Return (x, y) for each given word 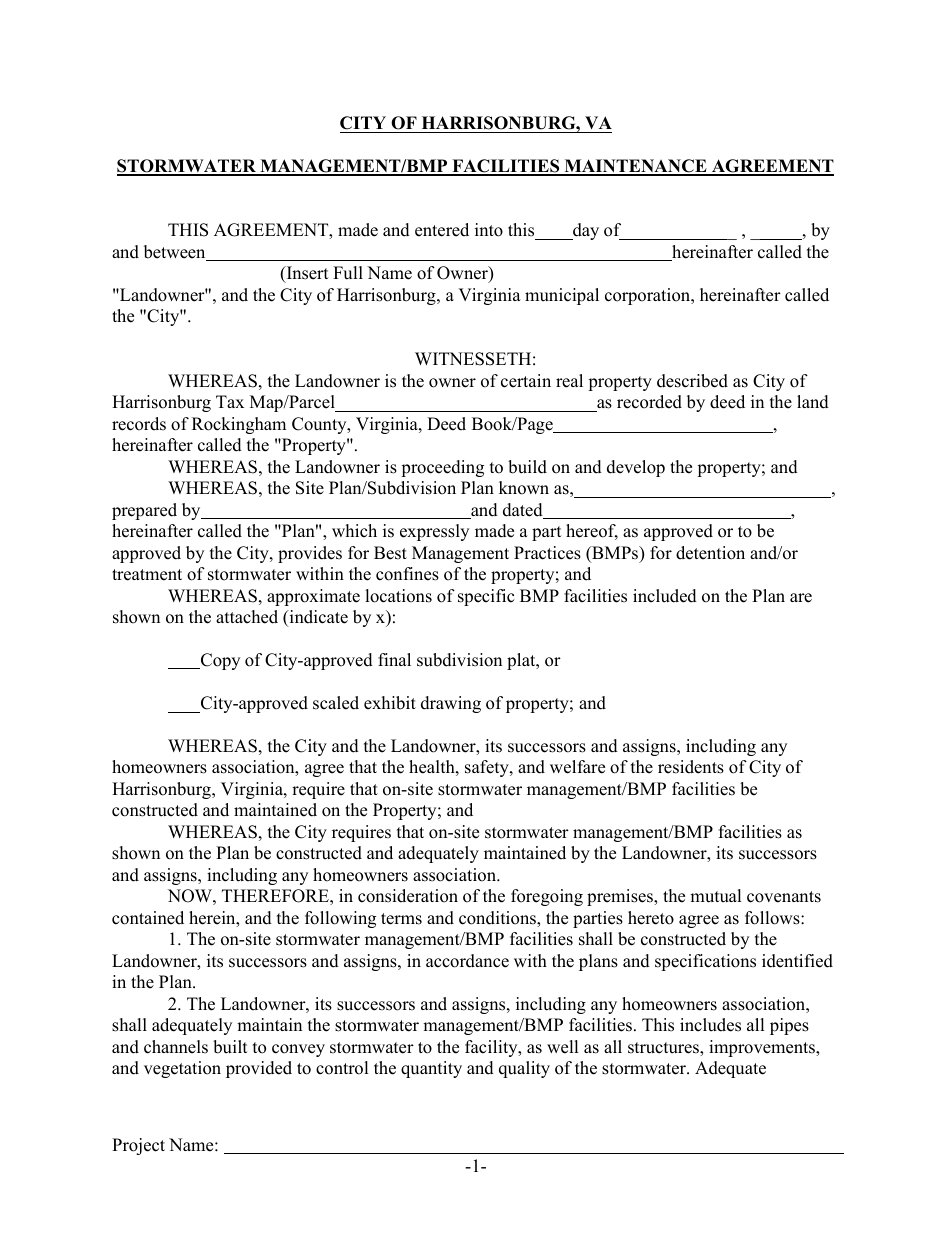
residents (691, 767)
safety (488, 768)
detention (710, 553)
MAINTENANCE (635, 167)
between (176, 253)
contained (148, 918)
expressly (434, 532)
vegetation (182, 1069)
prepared (144, 511)
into (489, 230)
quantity (431, 1069)
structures (664, 1049)
